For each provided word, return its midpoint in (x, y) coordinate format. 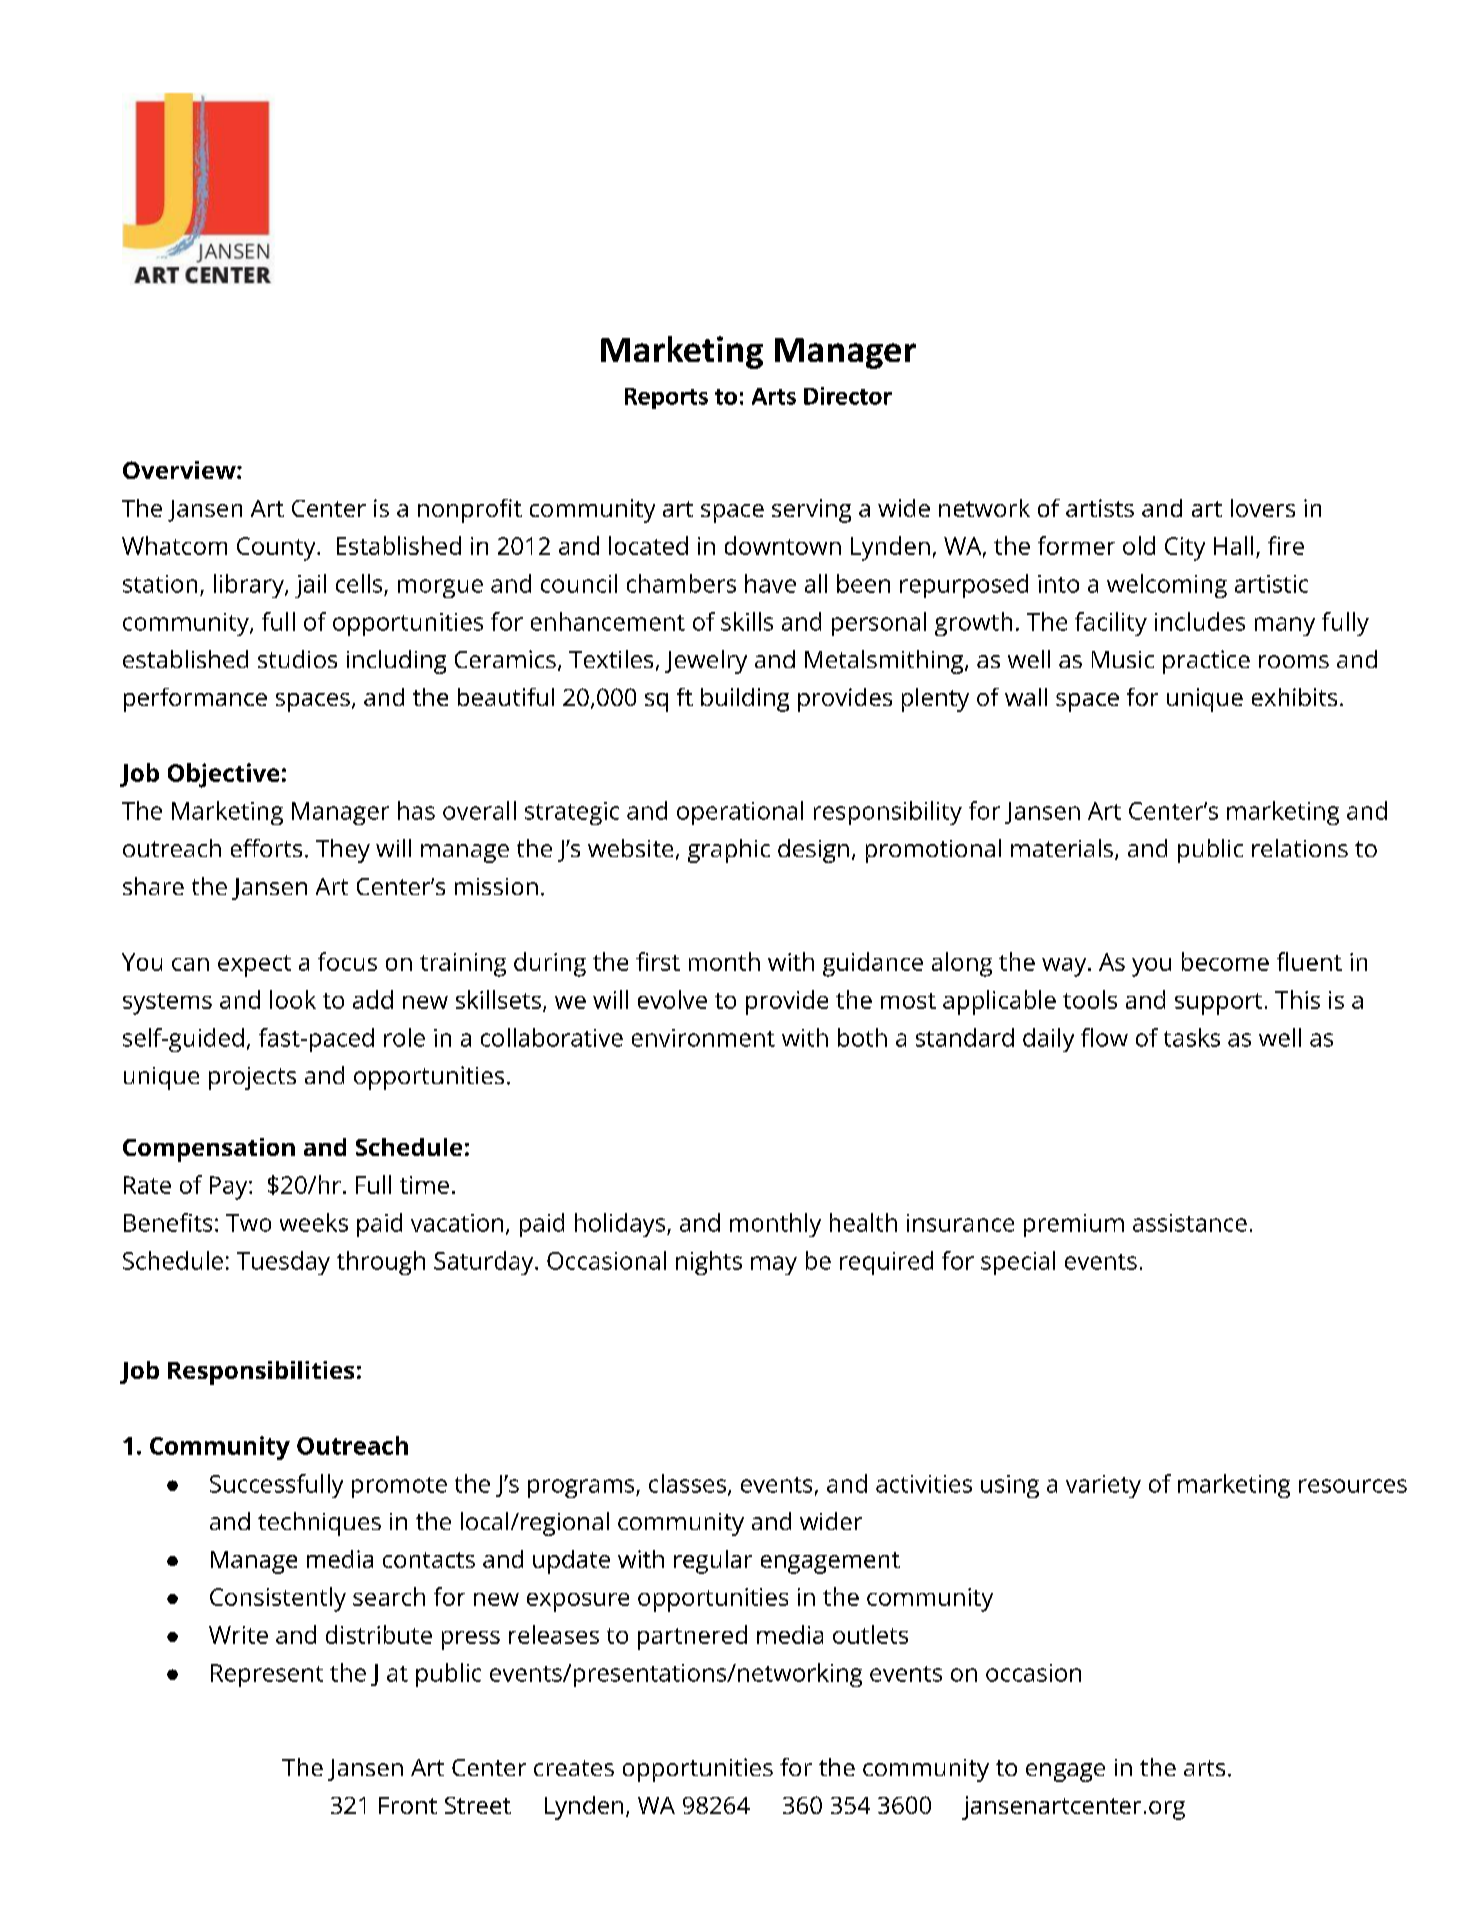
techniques (319, 1524)
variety (1103, 1486)
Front (408, 1805)
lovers (1263, 508)
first (658, 961)
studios (297, 659)
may (774, 1265)
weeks (314, 1222)
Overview (180, 470)
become (1225, 961)
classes (687, 1483)
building (745, 700)
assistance (1190, 1223)
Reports (666, 398)
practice (1206, 662)
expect (254, 966)
